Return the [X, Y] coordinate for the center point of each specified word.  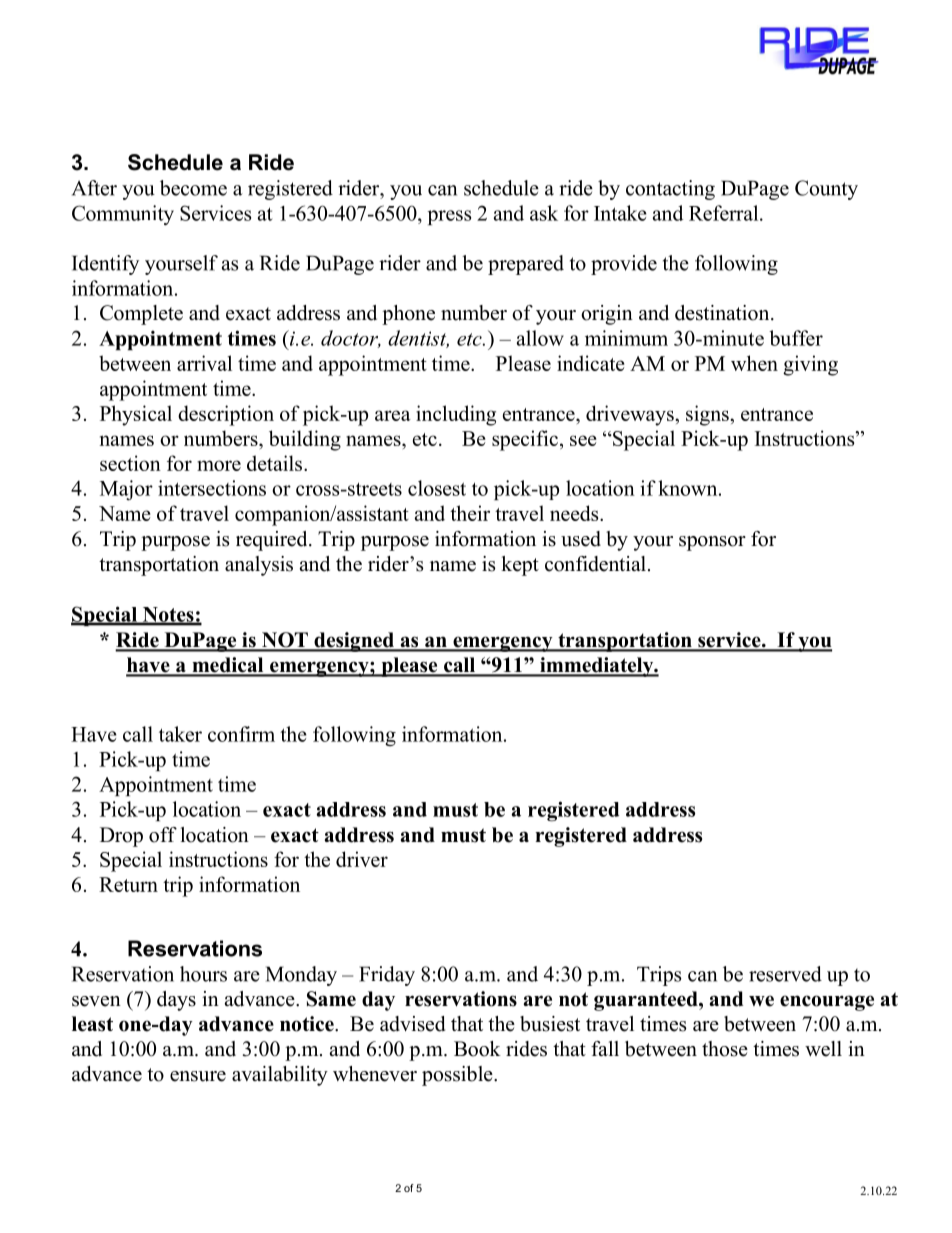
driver [362, 859]
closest [437, 488]
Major [126, 490]
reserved [785, 974]
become [193, 188]
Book [477, 1049]
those [725, 1049]
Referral [725, 213]
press [449, 217]
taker [180, 734]
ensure [198, 1076]
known [689, 488]
